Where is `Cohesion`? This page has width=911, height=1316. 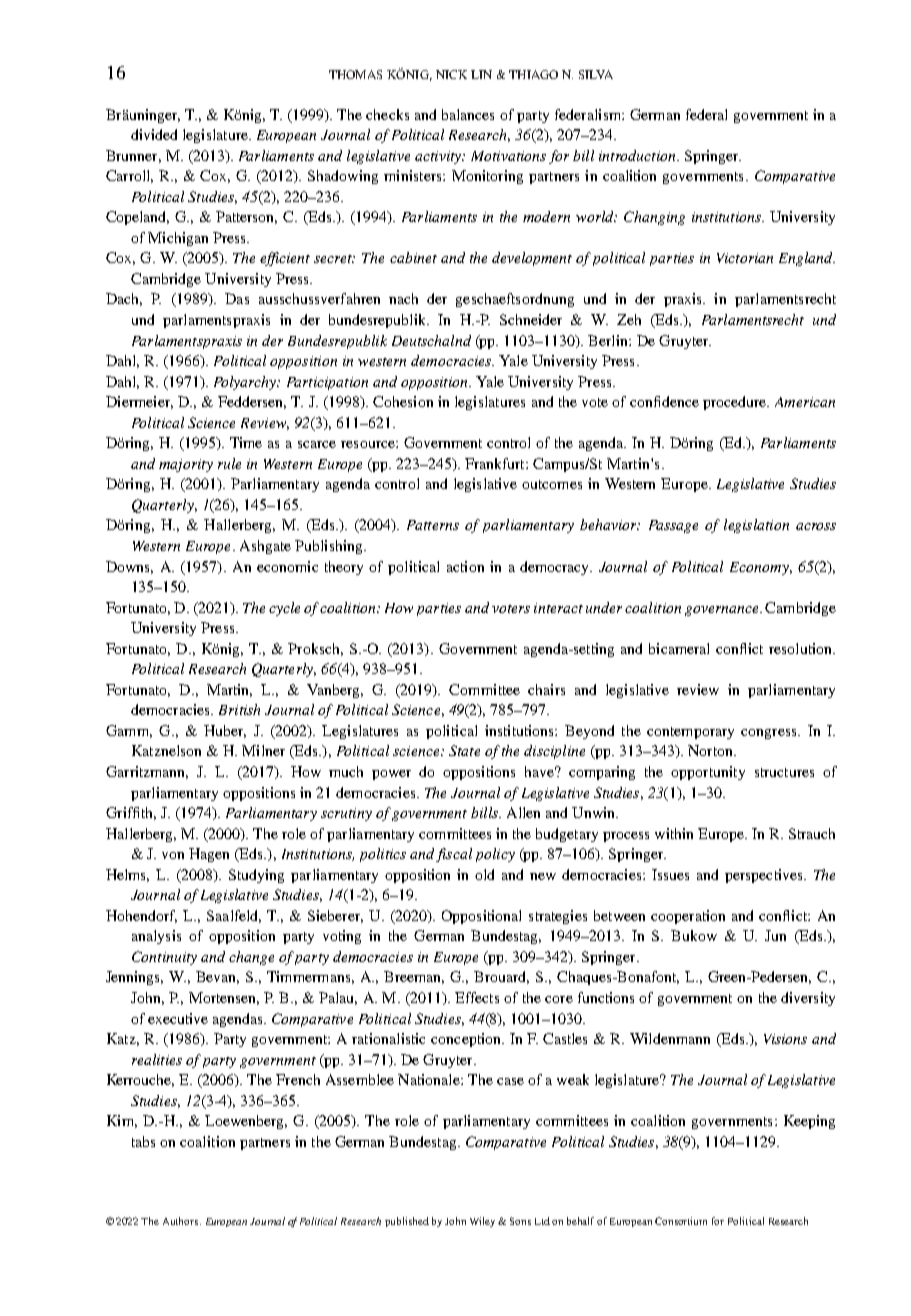
Cohesion is located at coordinates (403, 401).
